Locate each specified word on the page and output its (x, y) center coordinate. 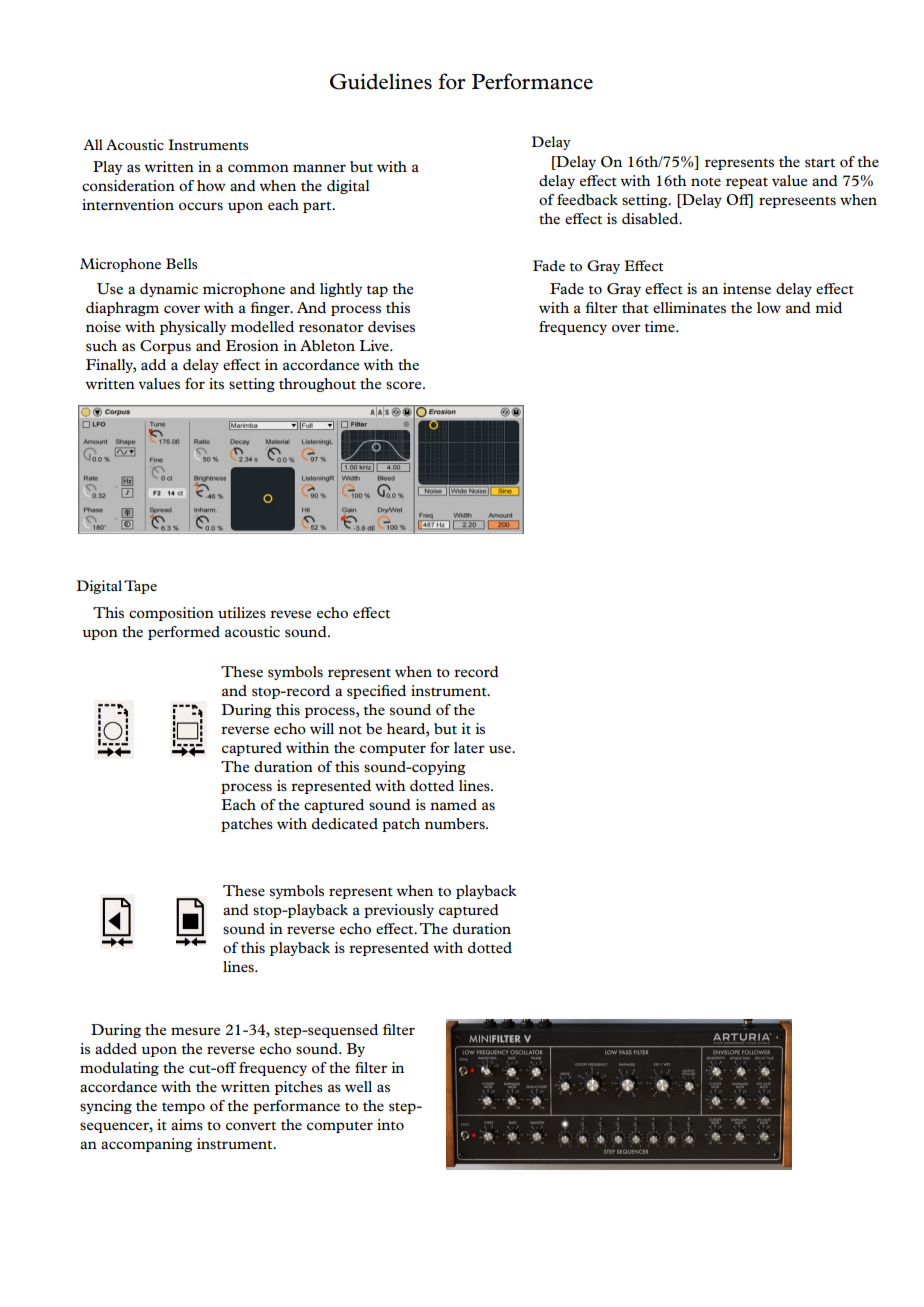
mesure (195, 1031)
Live (375, 345)
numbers (456, 823)
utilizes (242, 612)
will (322, 728)
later (469, 747)
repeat (747, 183)
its (216, 383)
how (211, 185)
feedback (587, 199)
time (660, 326)
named (453, 804)
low (769, 307)
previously (399, 911)
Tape (140, 587)
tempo (183, 1108)
